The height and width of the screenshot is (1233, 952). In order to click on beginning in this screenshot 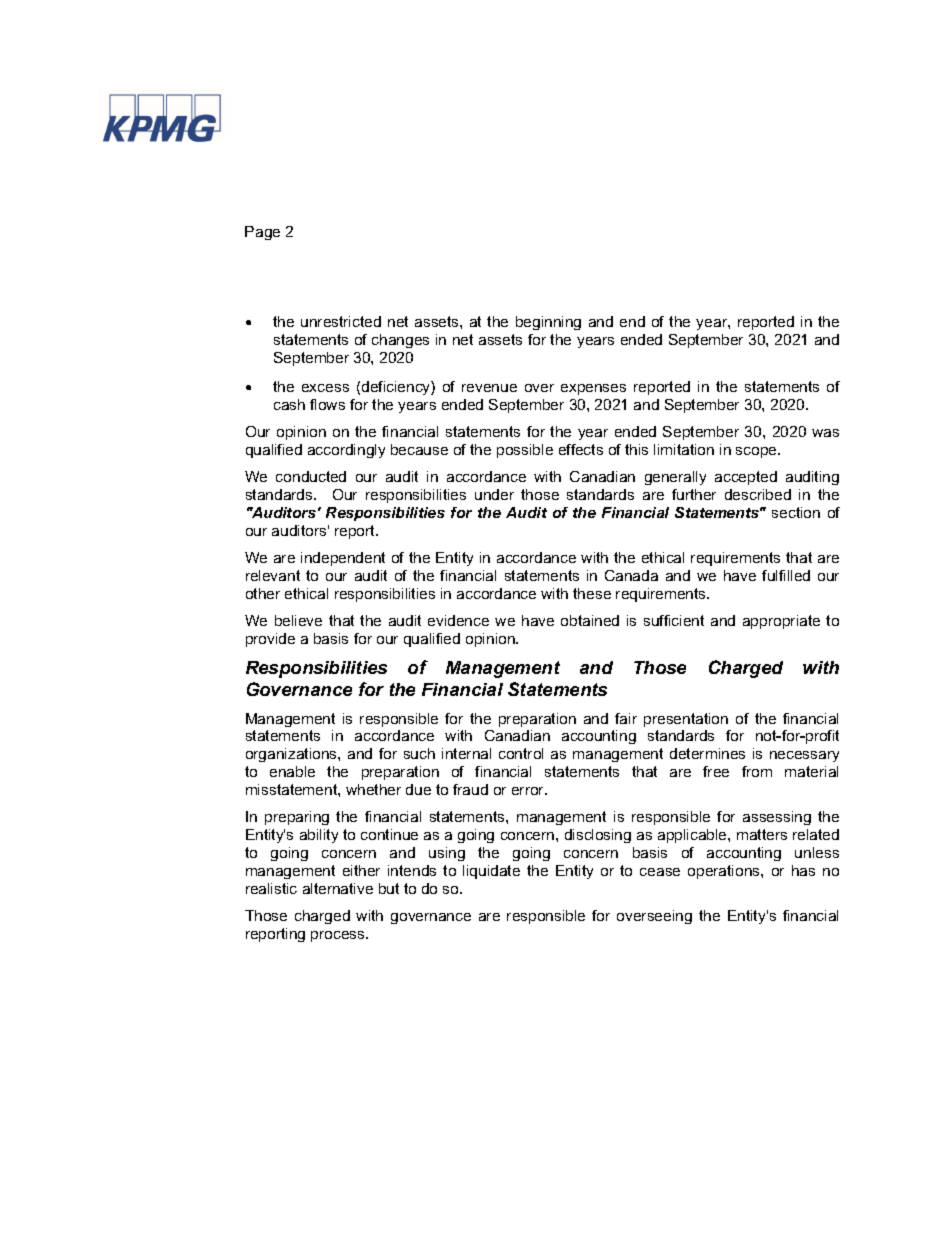, I will do `click(548, 323)`.
